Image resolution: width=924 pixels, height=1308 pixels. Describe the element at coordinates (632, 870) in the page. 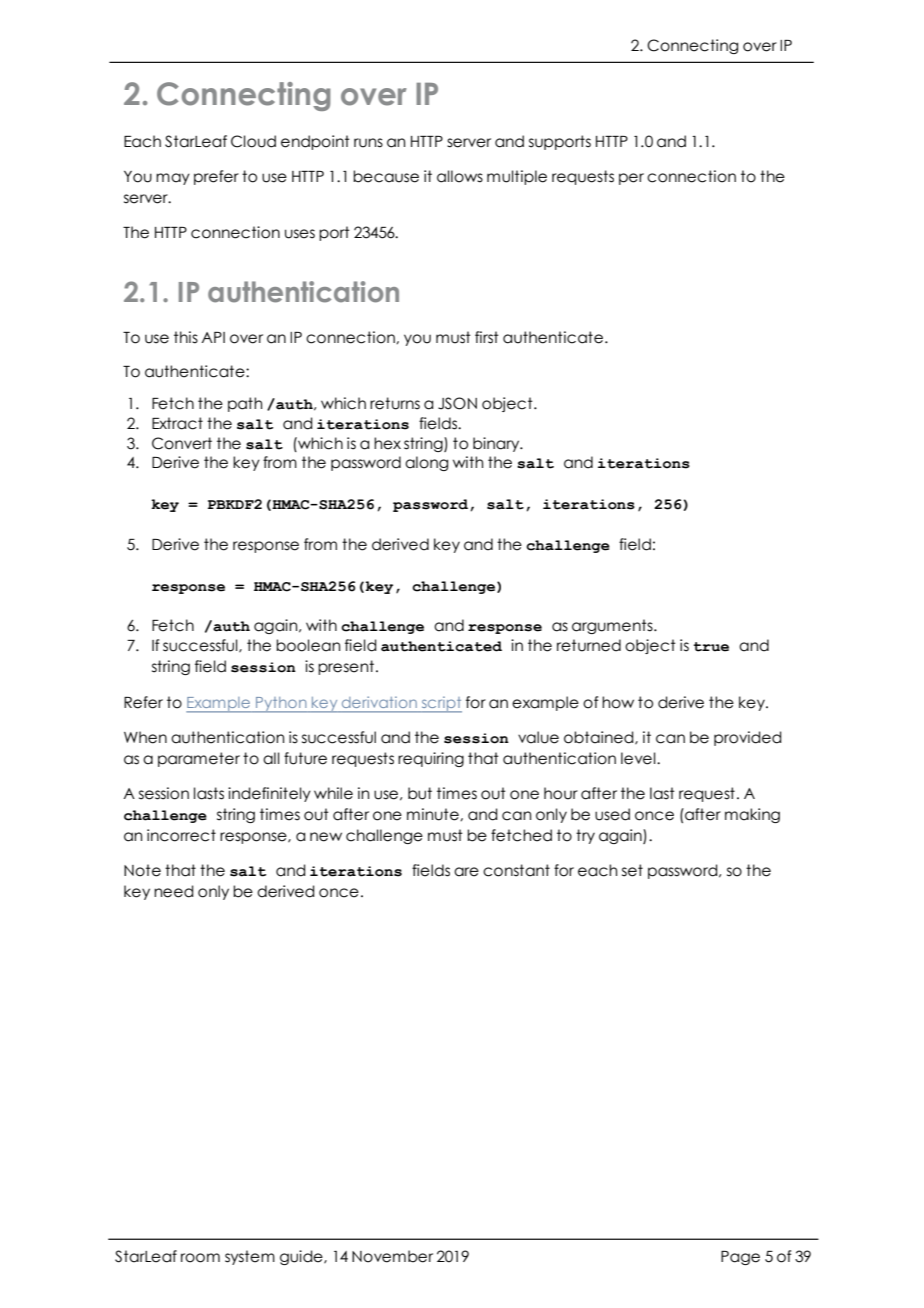

I see `set` at that location.
